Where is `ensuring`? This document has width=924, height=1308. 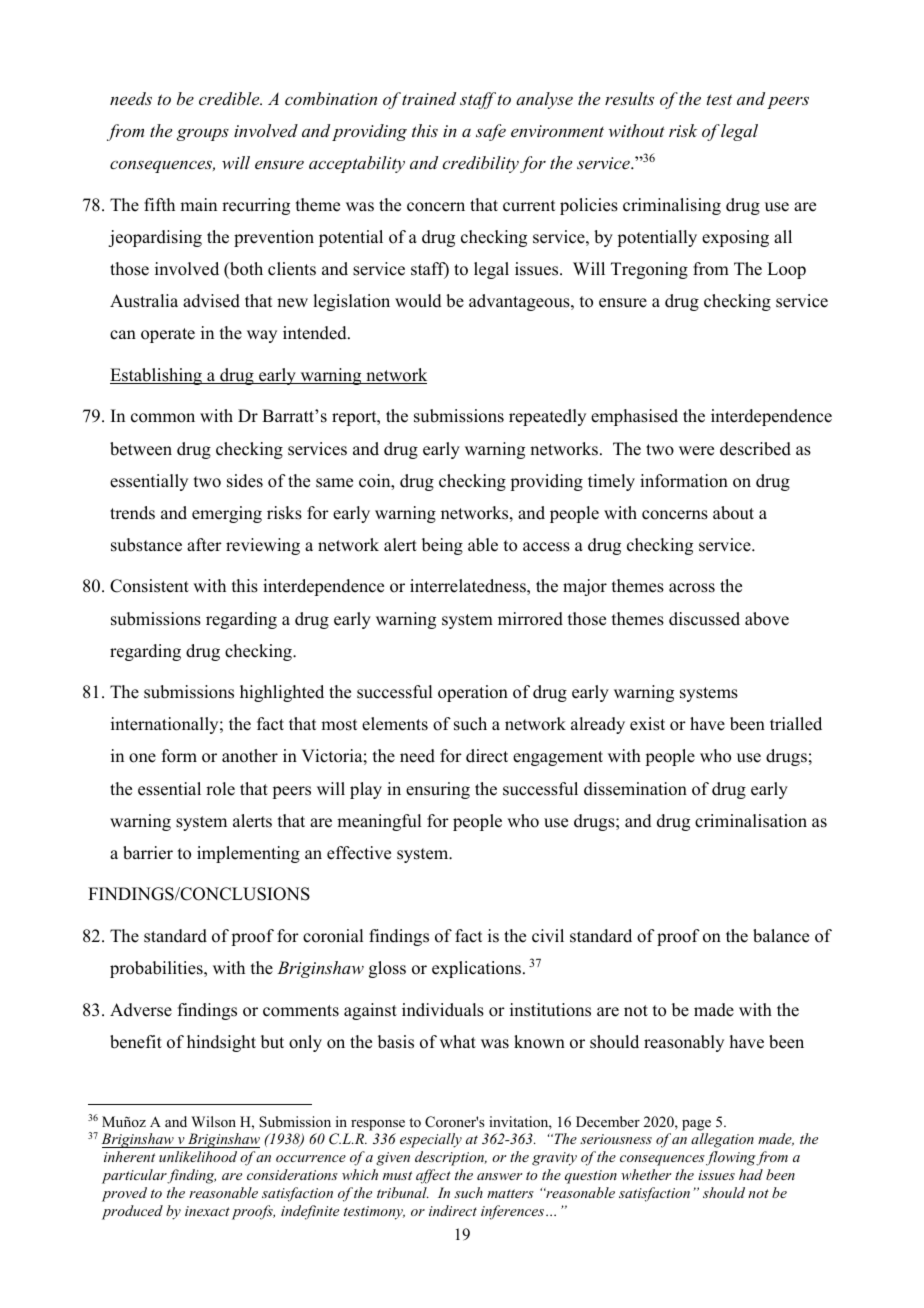 ensuring is located at coordinates (438, 790).
